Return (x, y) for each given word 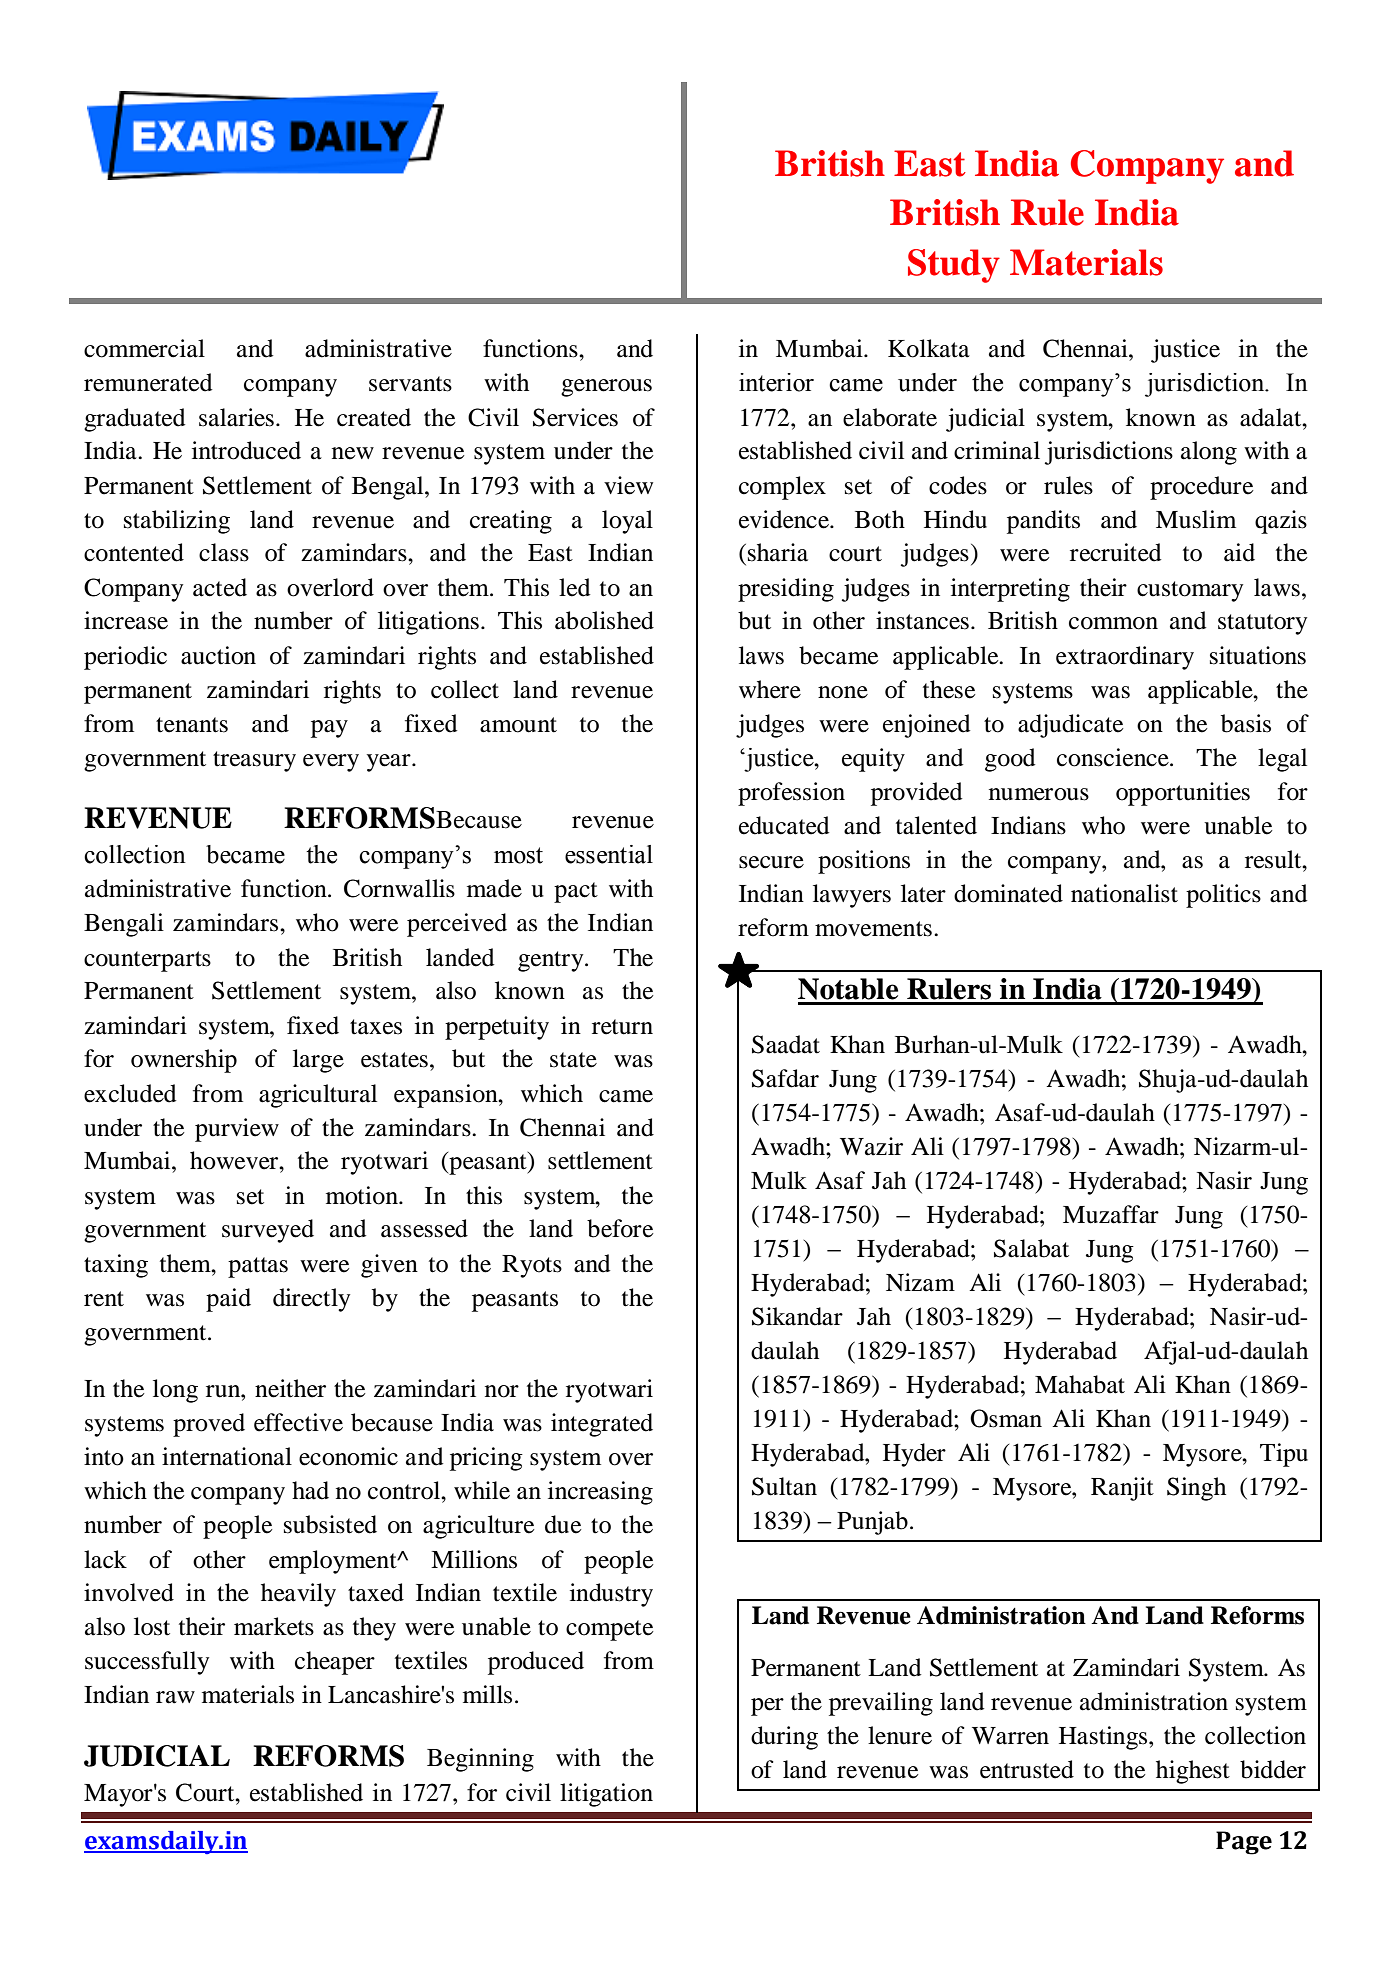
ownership (184, 1061)
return (622, 1027)
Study (954, 266)
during (784, 1738)
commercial (144, 348)
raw (175, 1697)
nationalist (1124, 893)
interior (776, 382)
